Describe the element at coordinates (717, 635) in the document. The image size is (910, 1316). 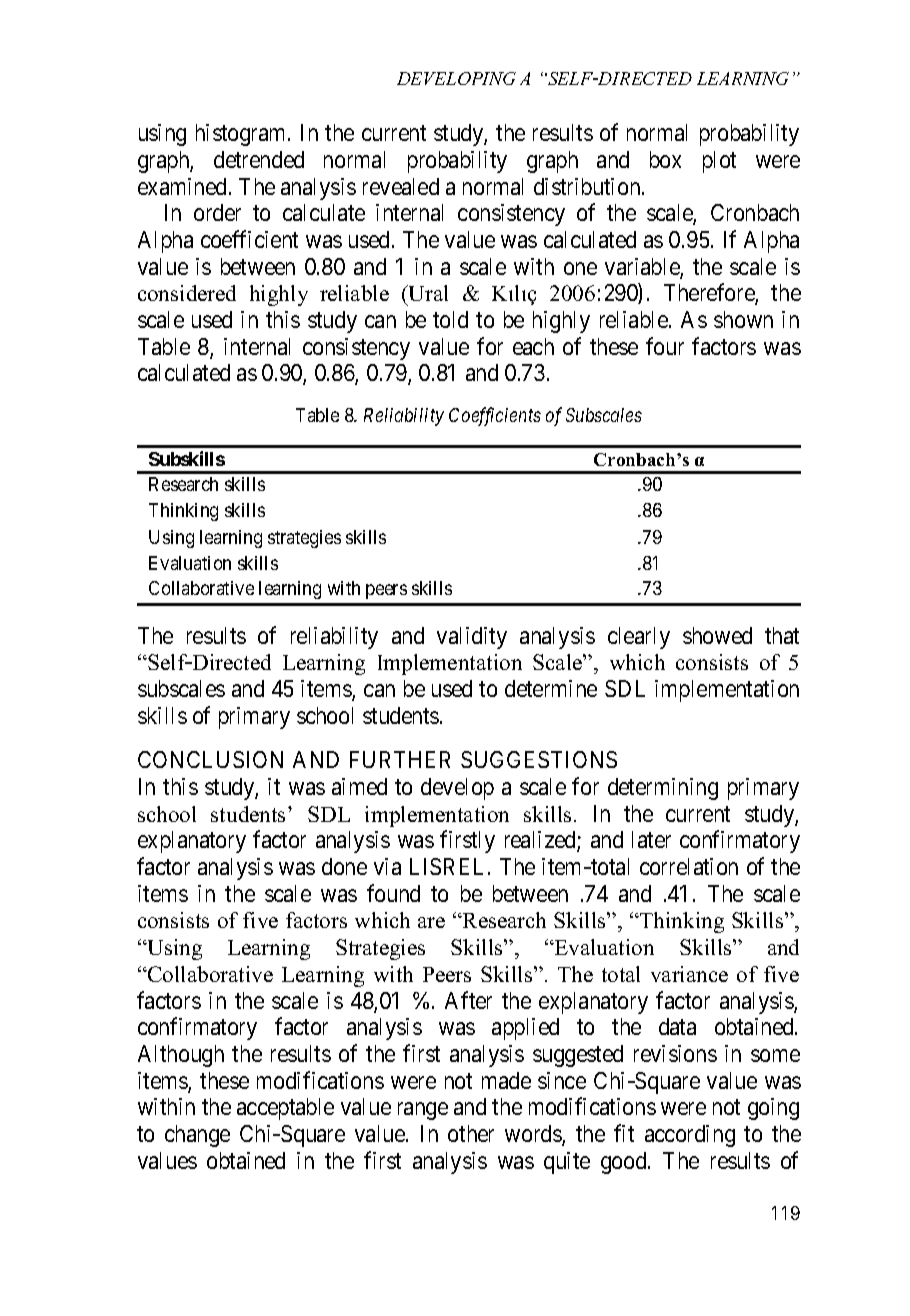
I see `showed` at that location.
